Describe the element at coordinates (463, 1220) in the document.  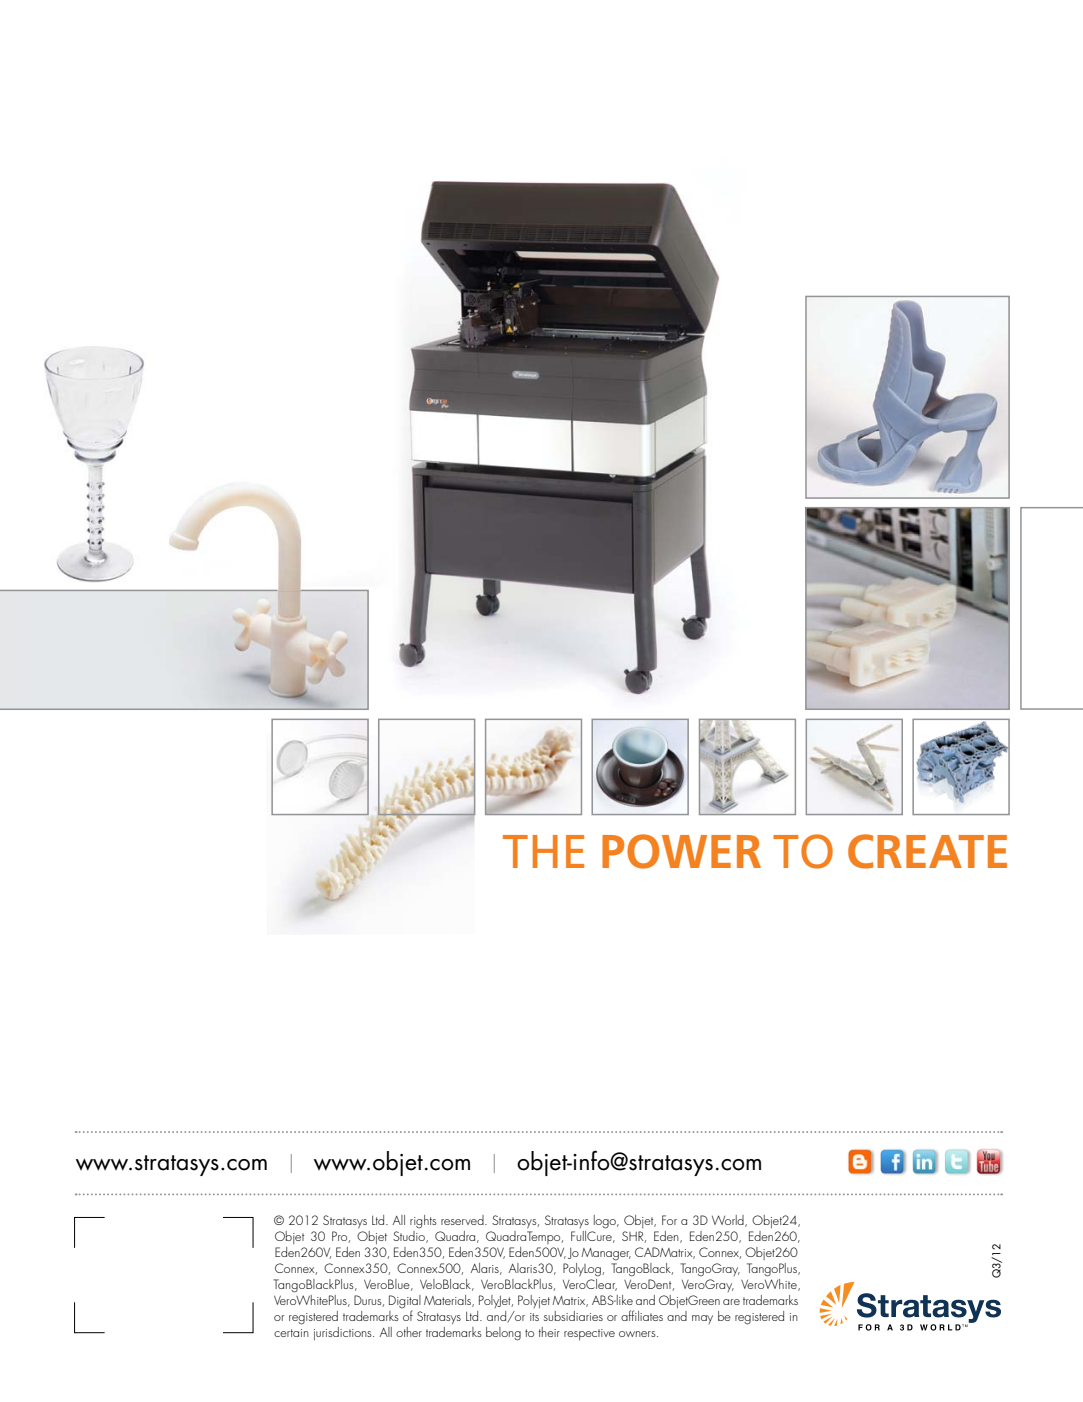
I see `reserved` at that location.
